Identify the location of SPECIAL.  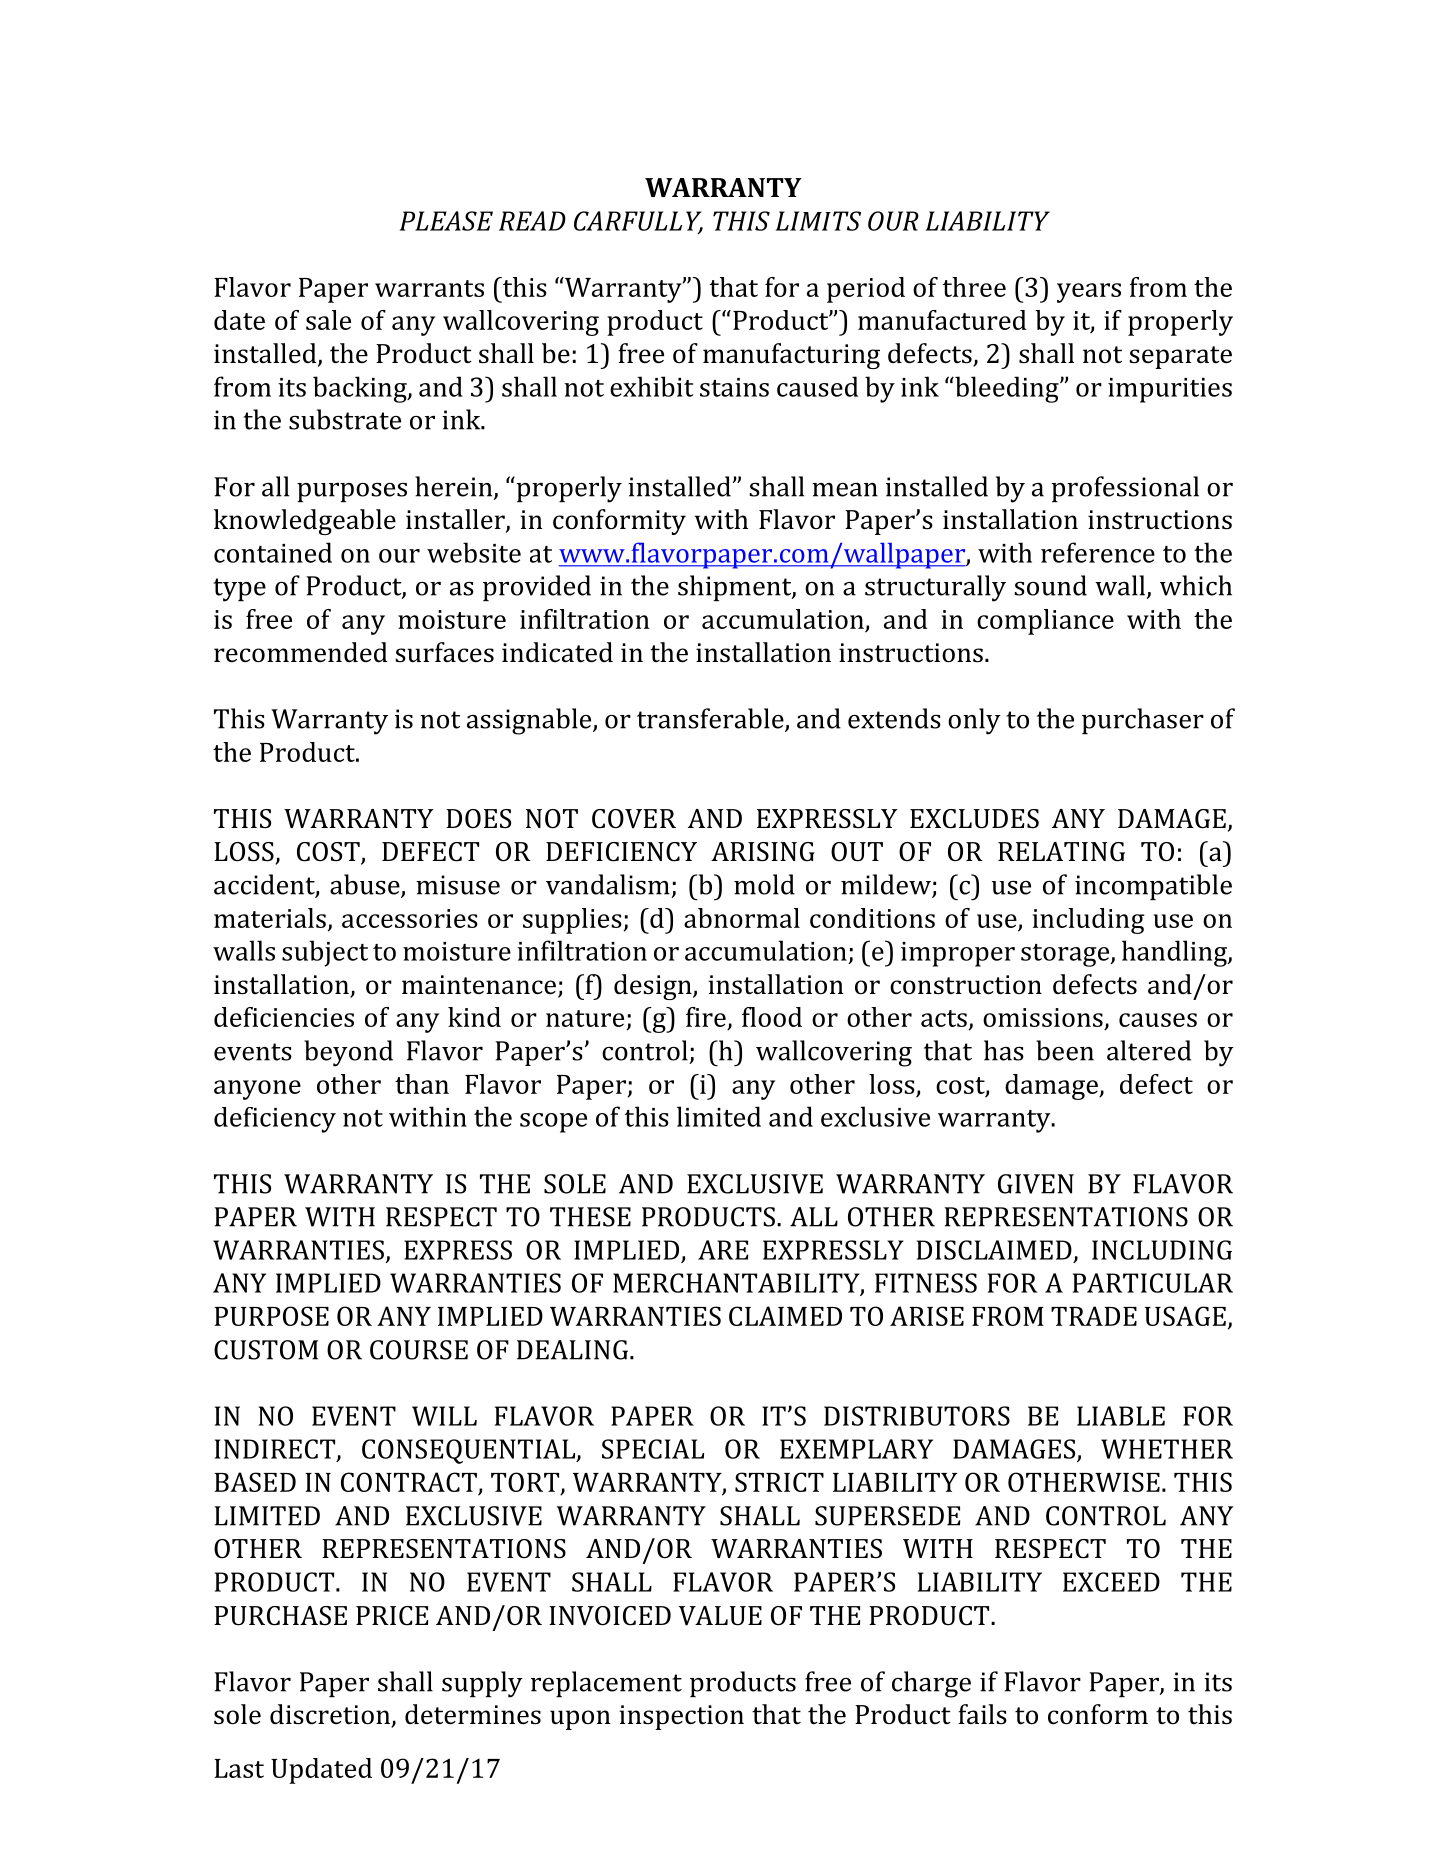
(653, 1449).
